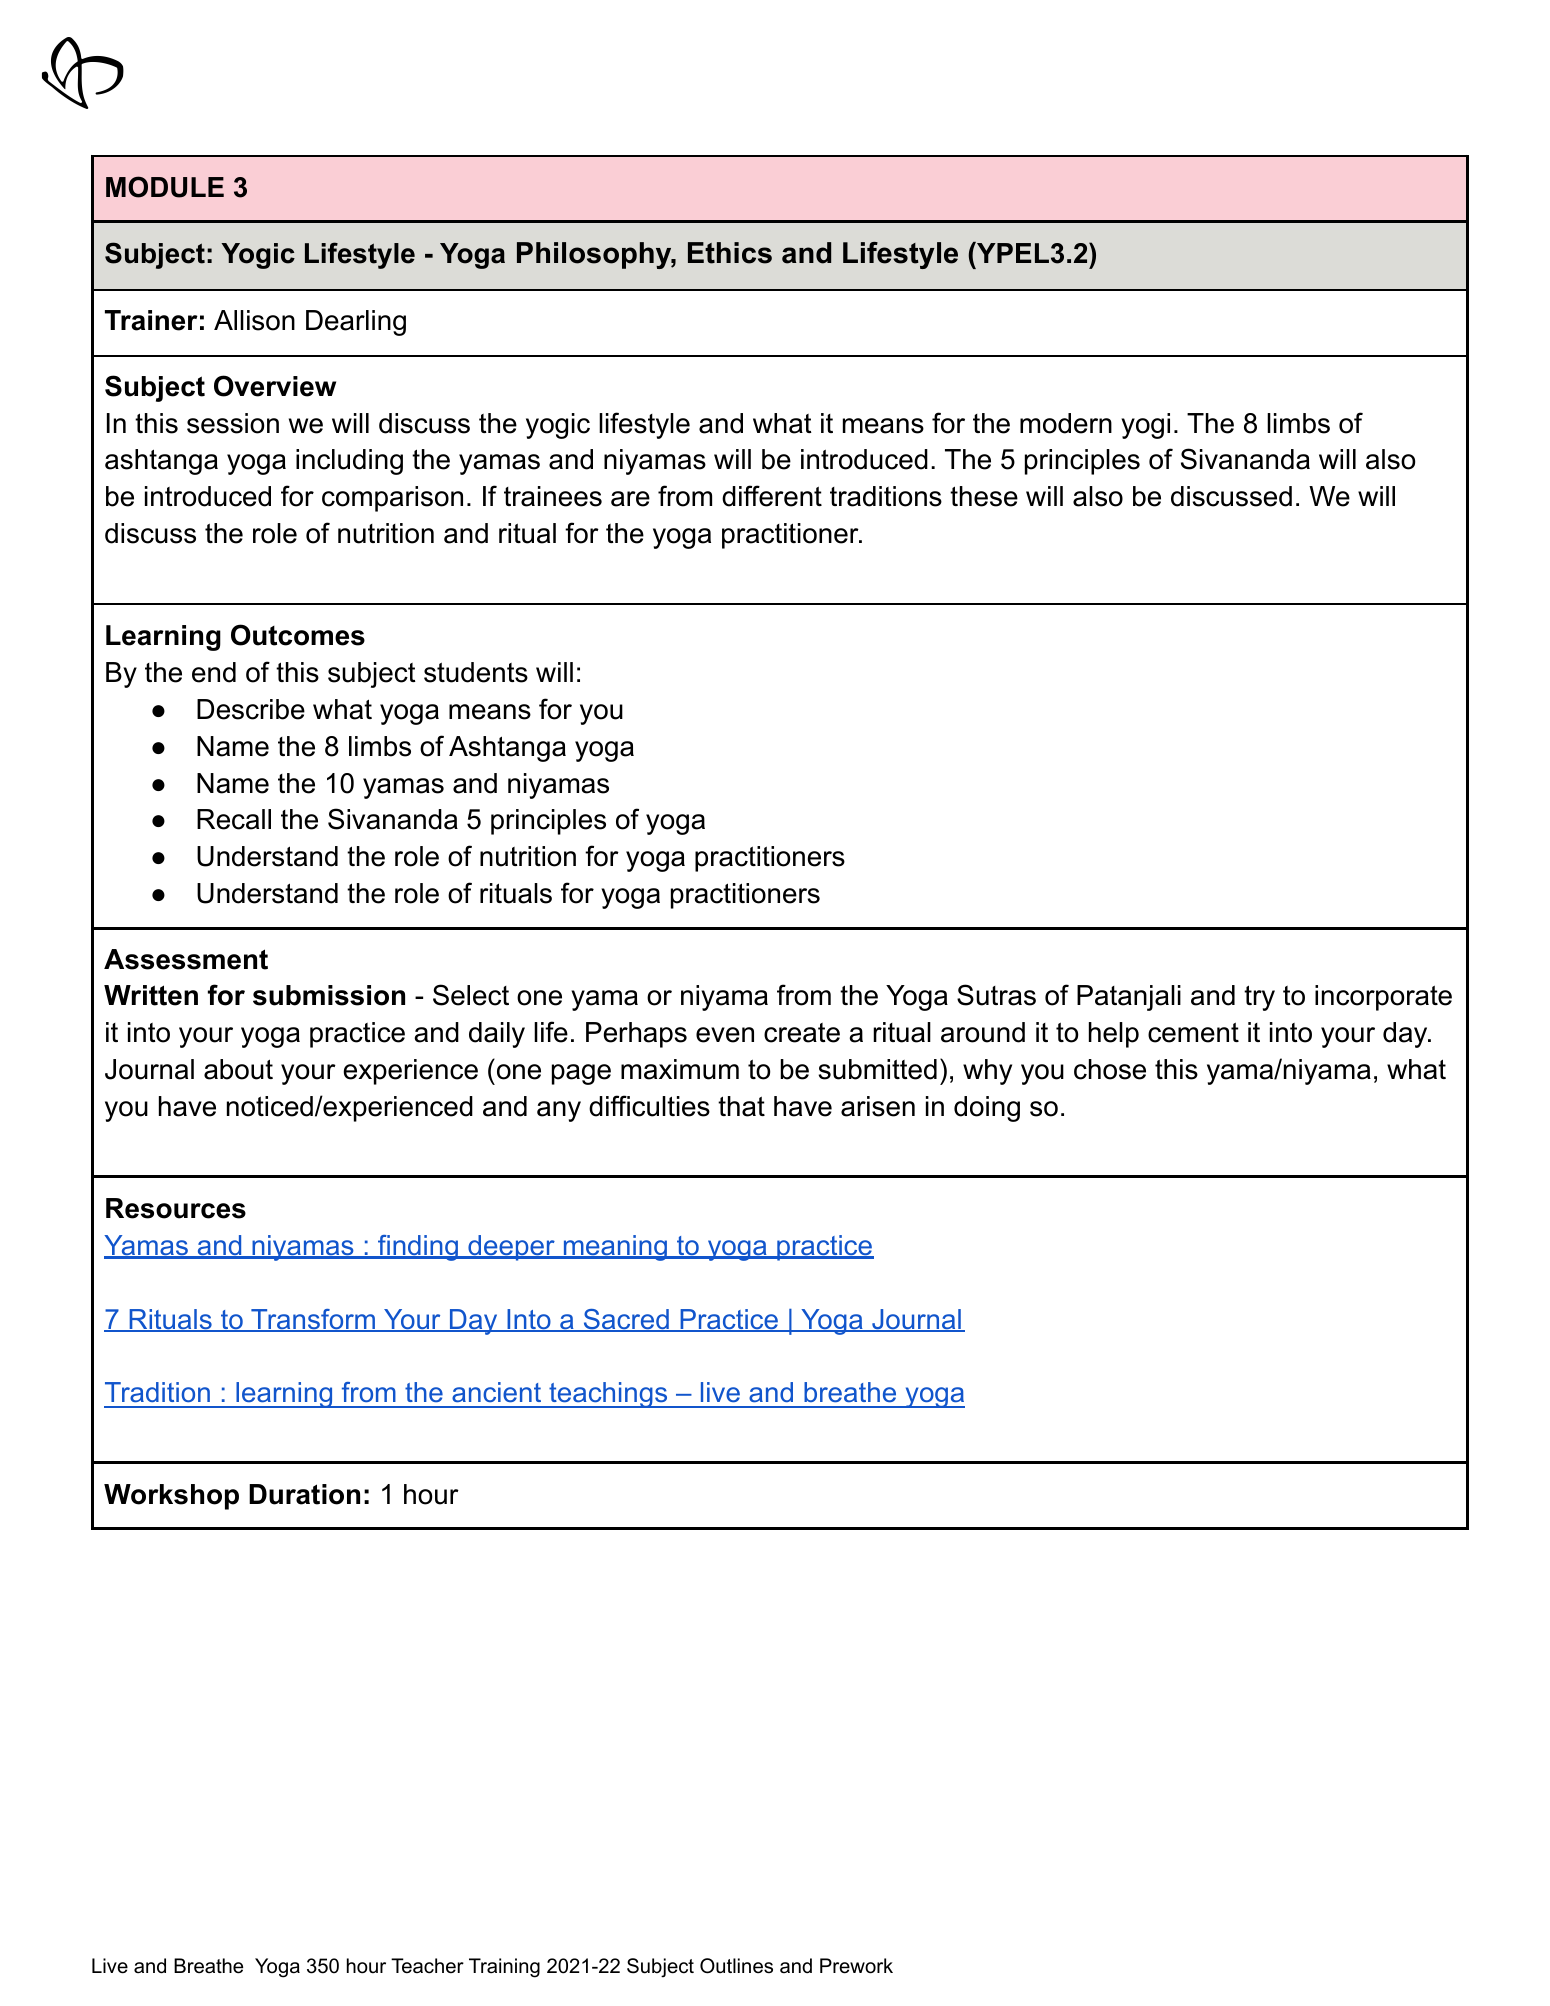  I want to click on cement, so click(1193, 1032).
